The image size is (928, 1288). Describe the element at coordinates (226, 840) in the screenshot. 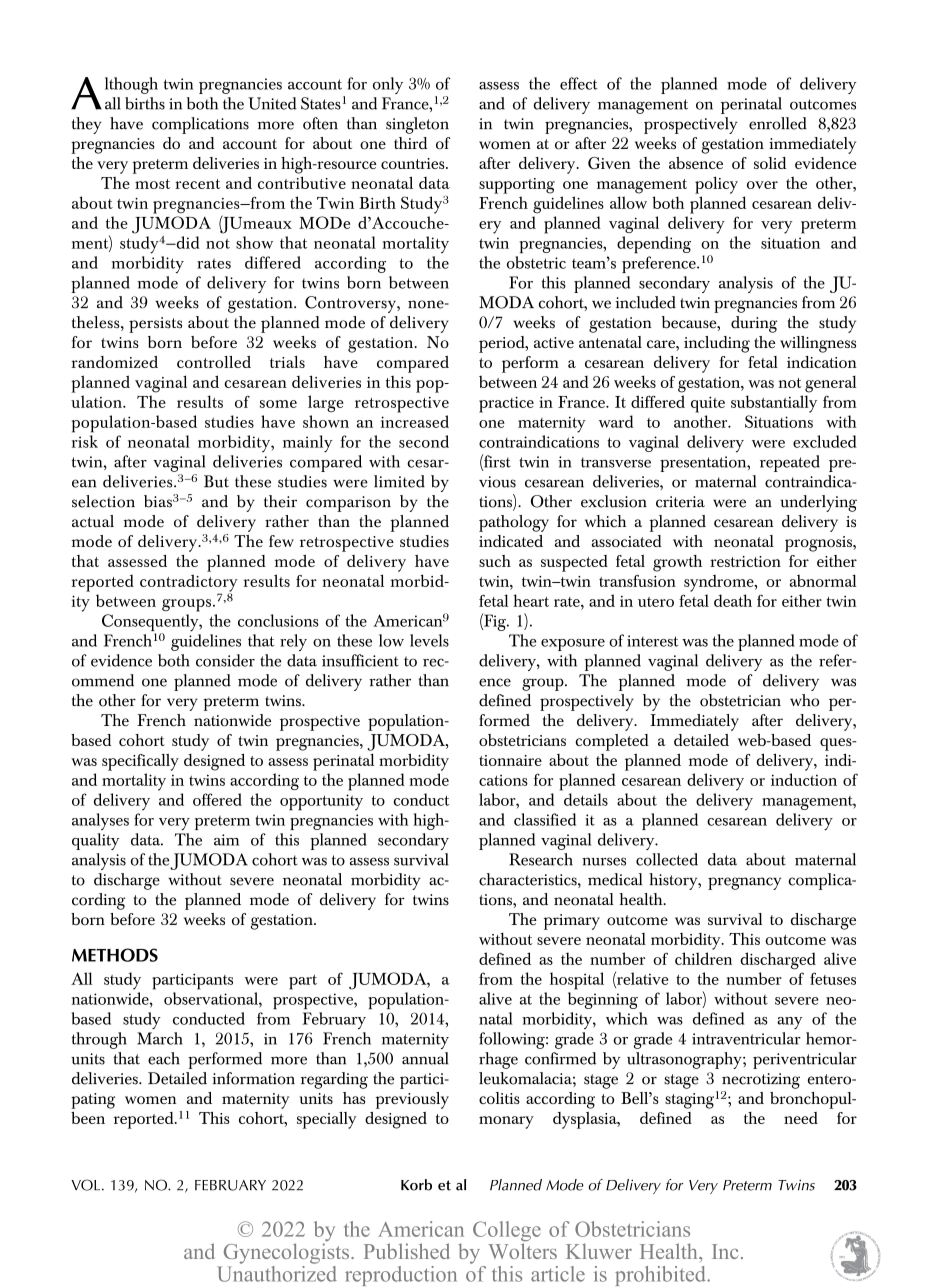

I see `aim` at that location.
